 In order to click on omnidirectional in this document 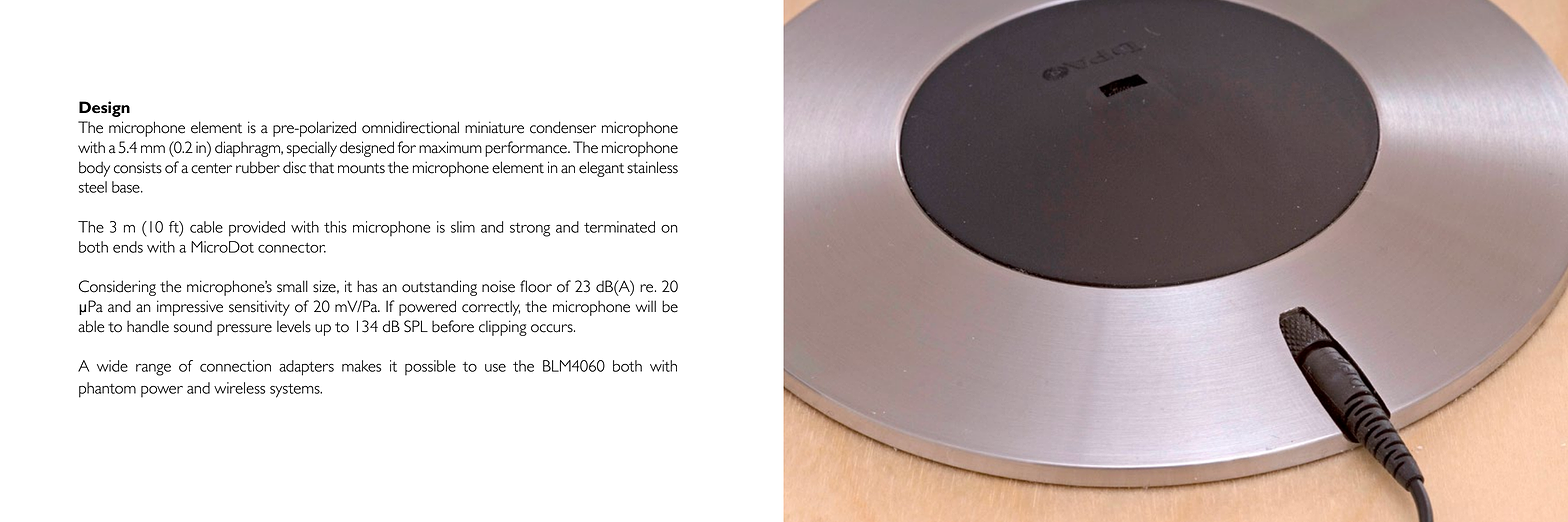, I will do `click(410, 127)`.
